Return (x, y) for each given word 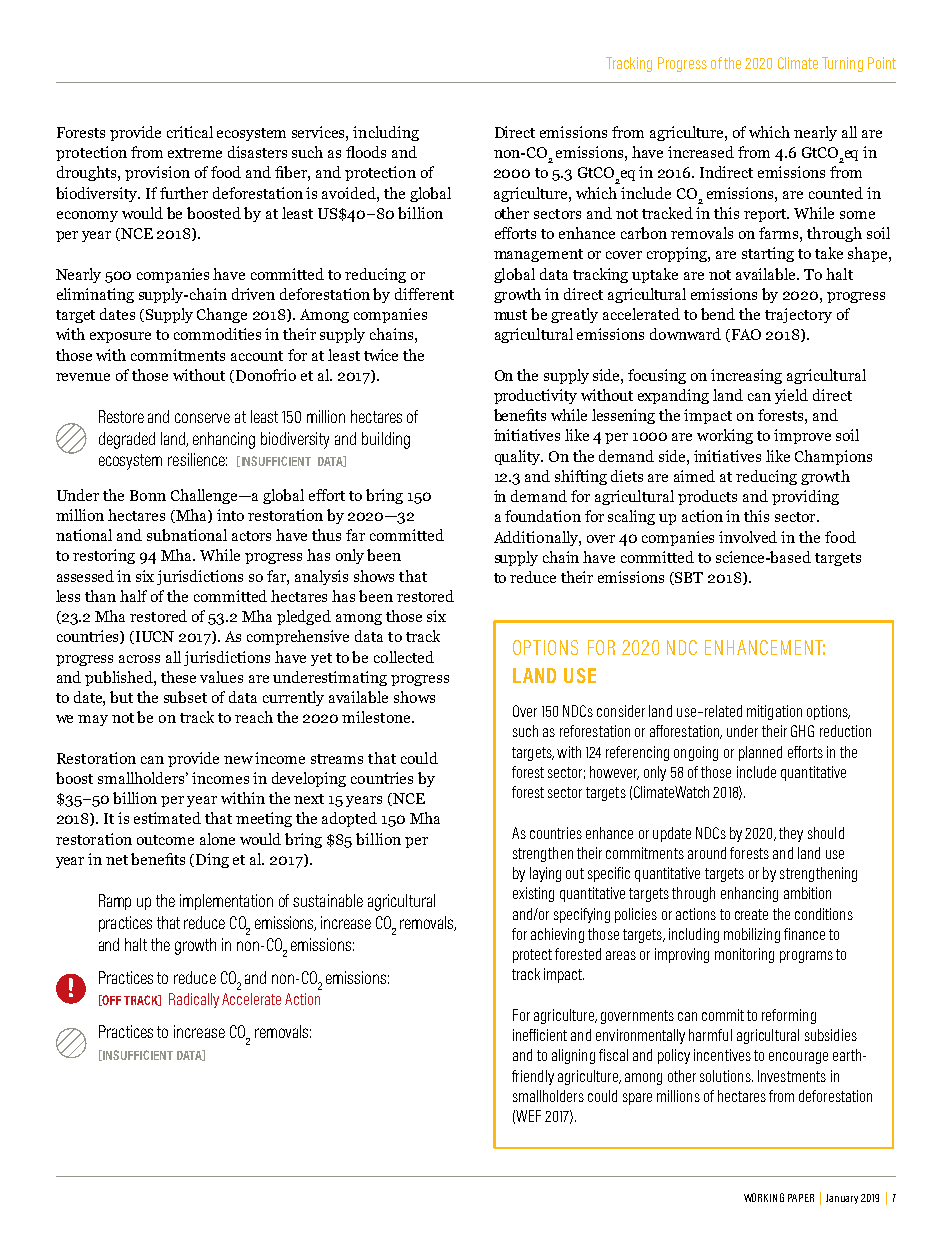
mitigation (774, 712)
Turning (842, 64)
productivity (535, 396)
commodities (217, 334)
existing (533, 894)
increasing (746, 376)
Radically (194, 1000)
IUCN (155, 636)
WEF (528, 1116)
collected (404, 657)
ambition (807, 893)
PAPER (801, 1198)
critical (190, 132)
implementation (226, 902)
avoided (350, 193)
